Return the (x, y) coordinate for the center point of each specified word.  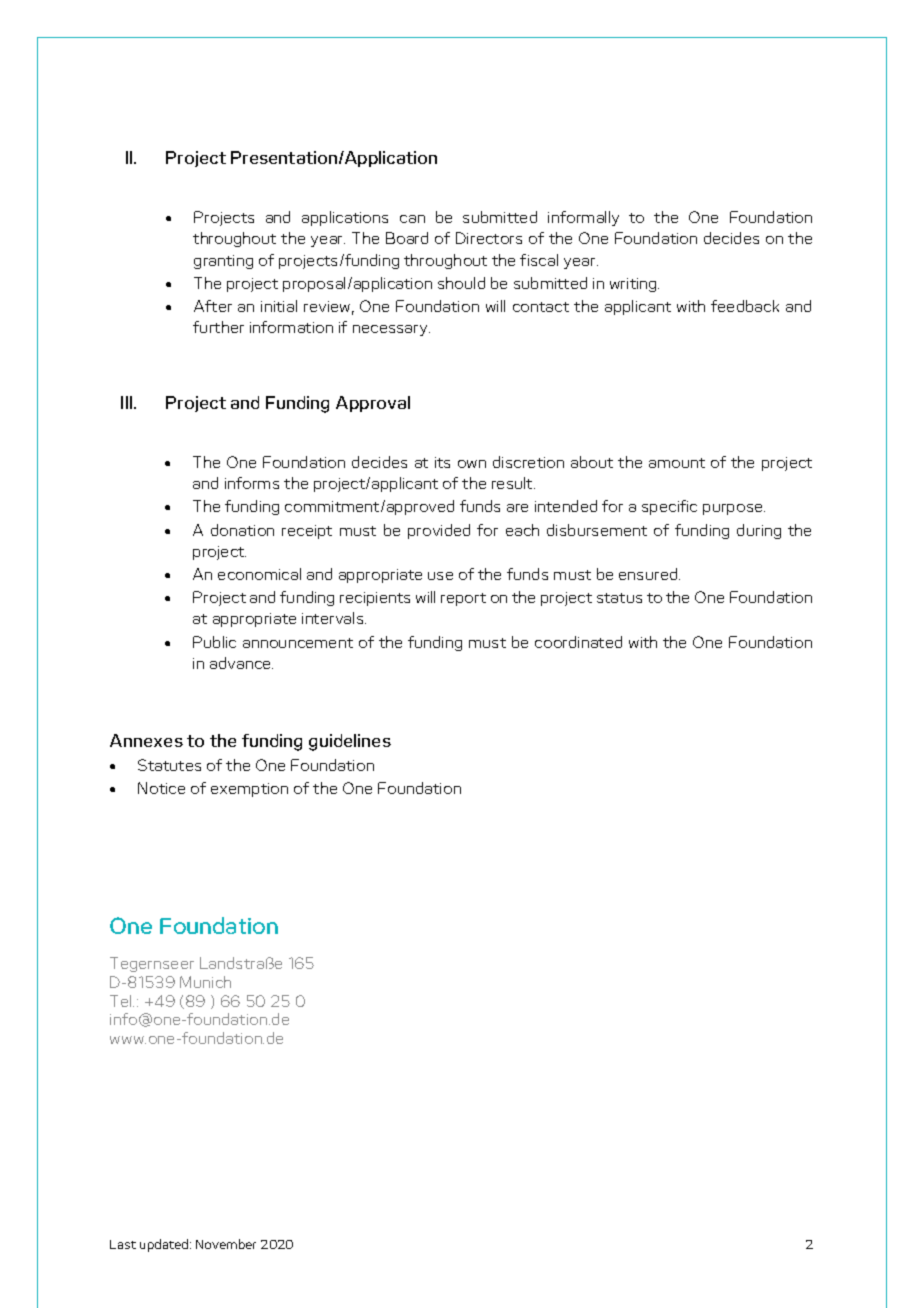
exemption (249, 790)
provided (439, 531)
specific (669, 507)
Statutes (169, 765)
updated (165, 1245)
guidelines (350, 742)
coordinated (578, 642)
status (619, 598)
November (226, 1244)
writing (634, 285)
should (461, 283)
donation (242, 530)
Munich (205, 982)
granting (223, 262)
